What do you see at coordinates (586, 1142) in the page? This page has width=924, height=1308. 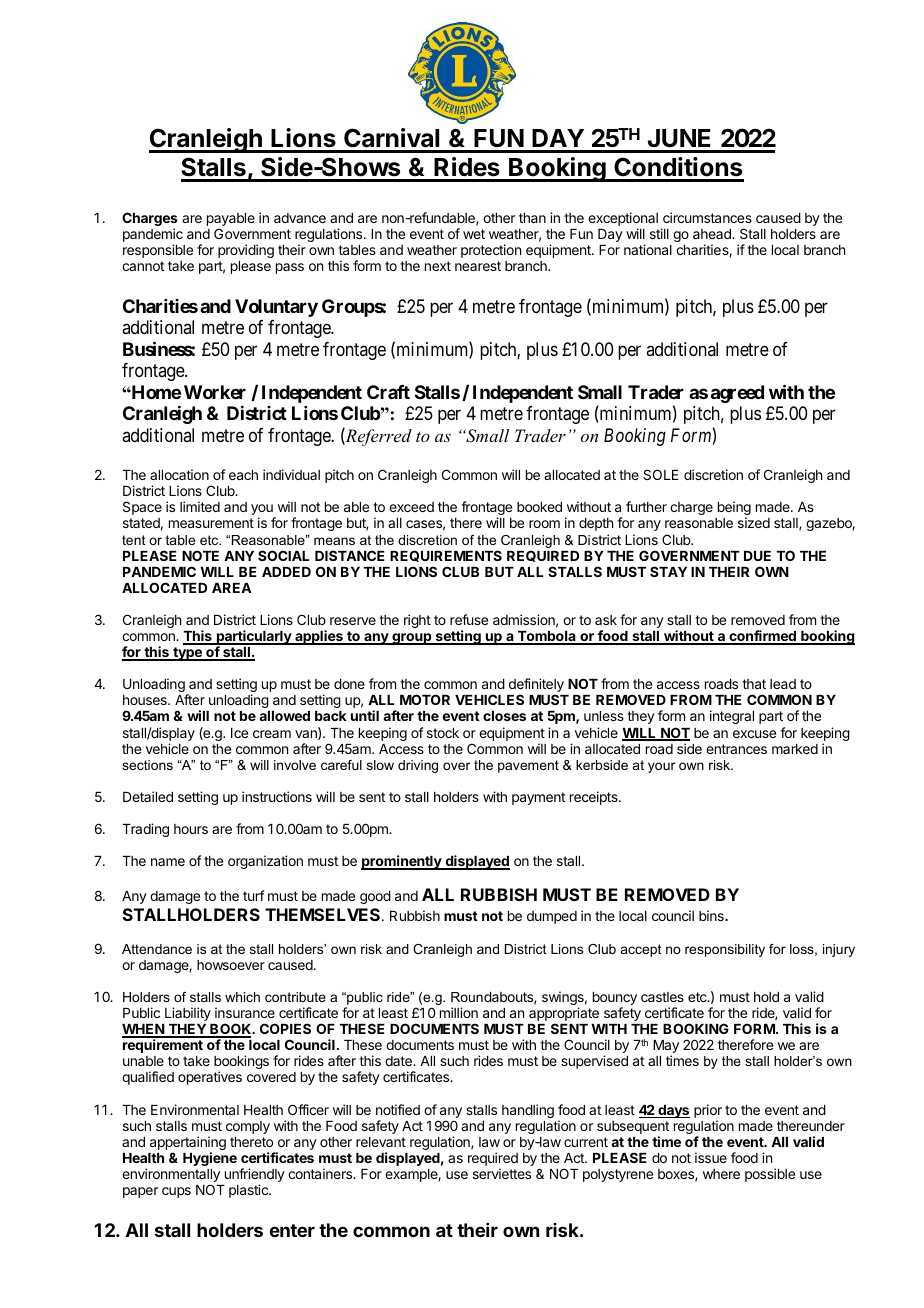 I see `current` at bounding box center [586, 1142].
